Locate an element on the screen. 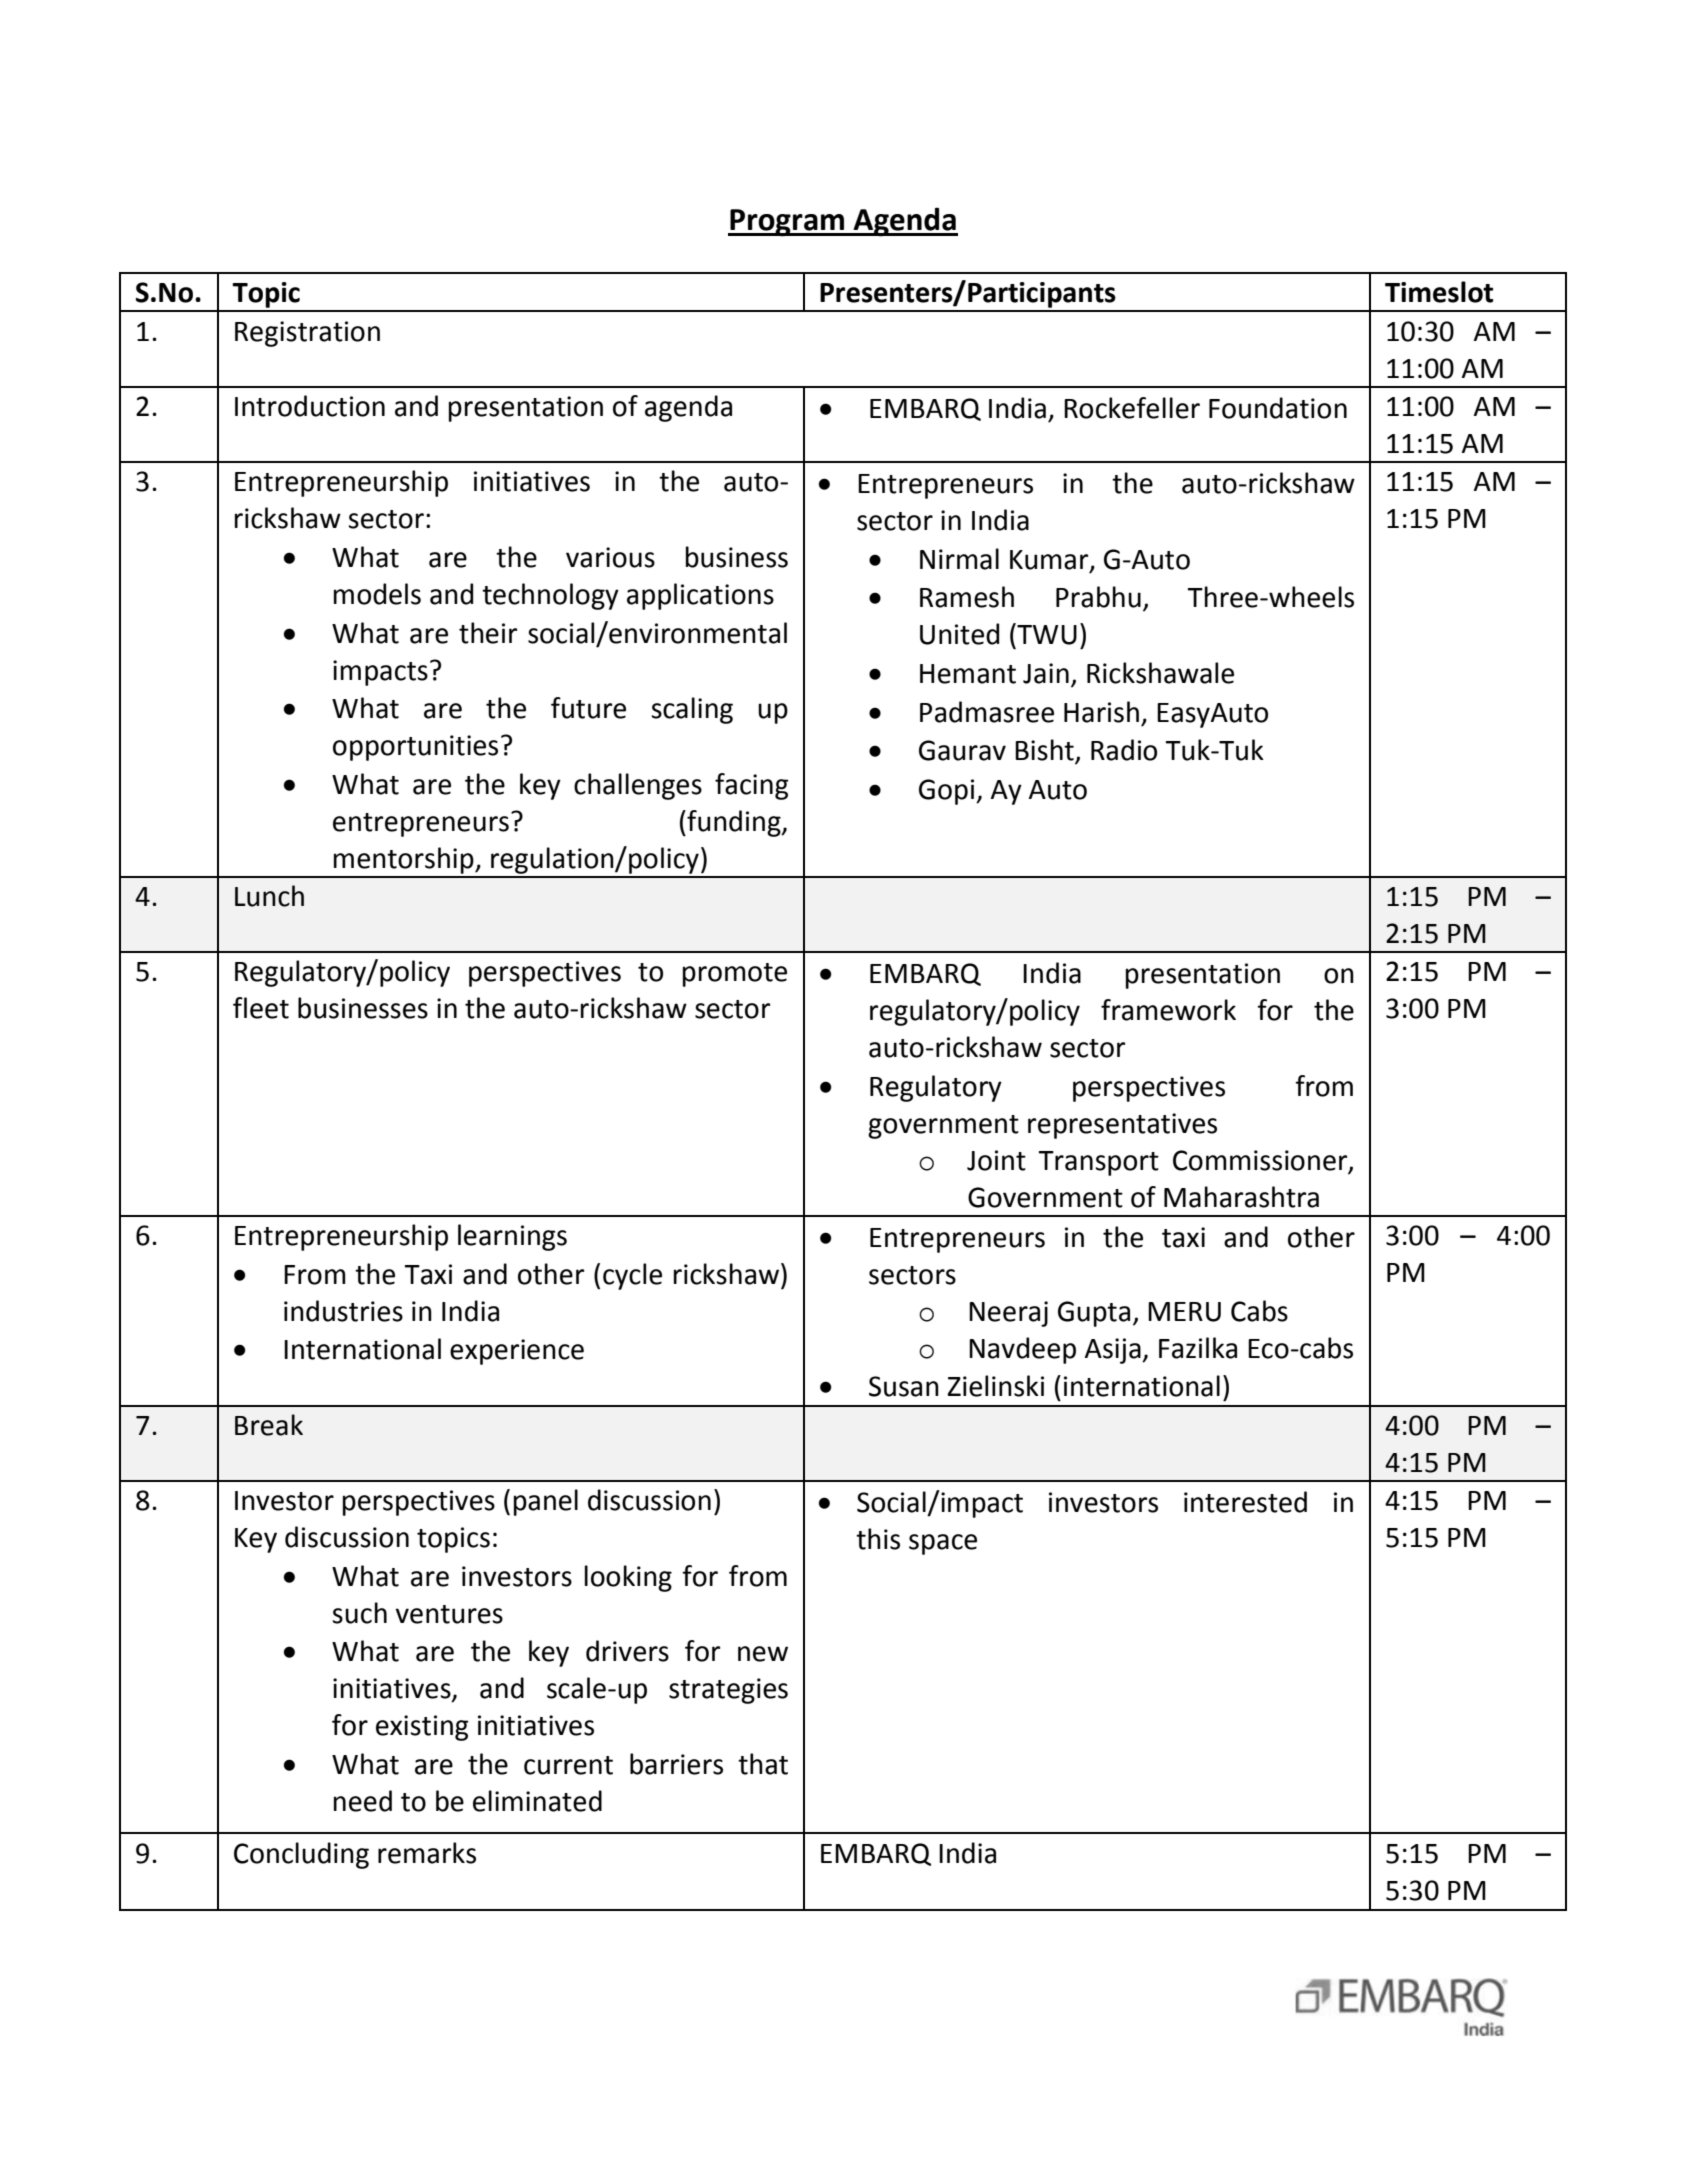 The height and width of the screenshot is (2182, 1686). facing is located at coordinates (751, 786).
